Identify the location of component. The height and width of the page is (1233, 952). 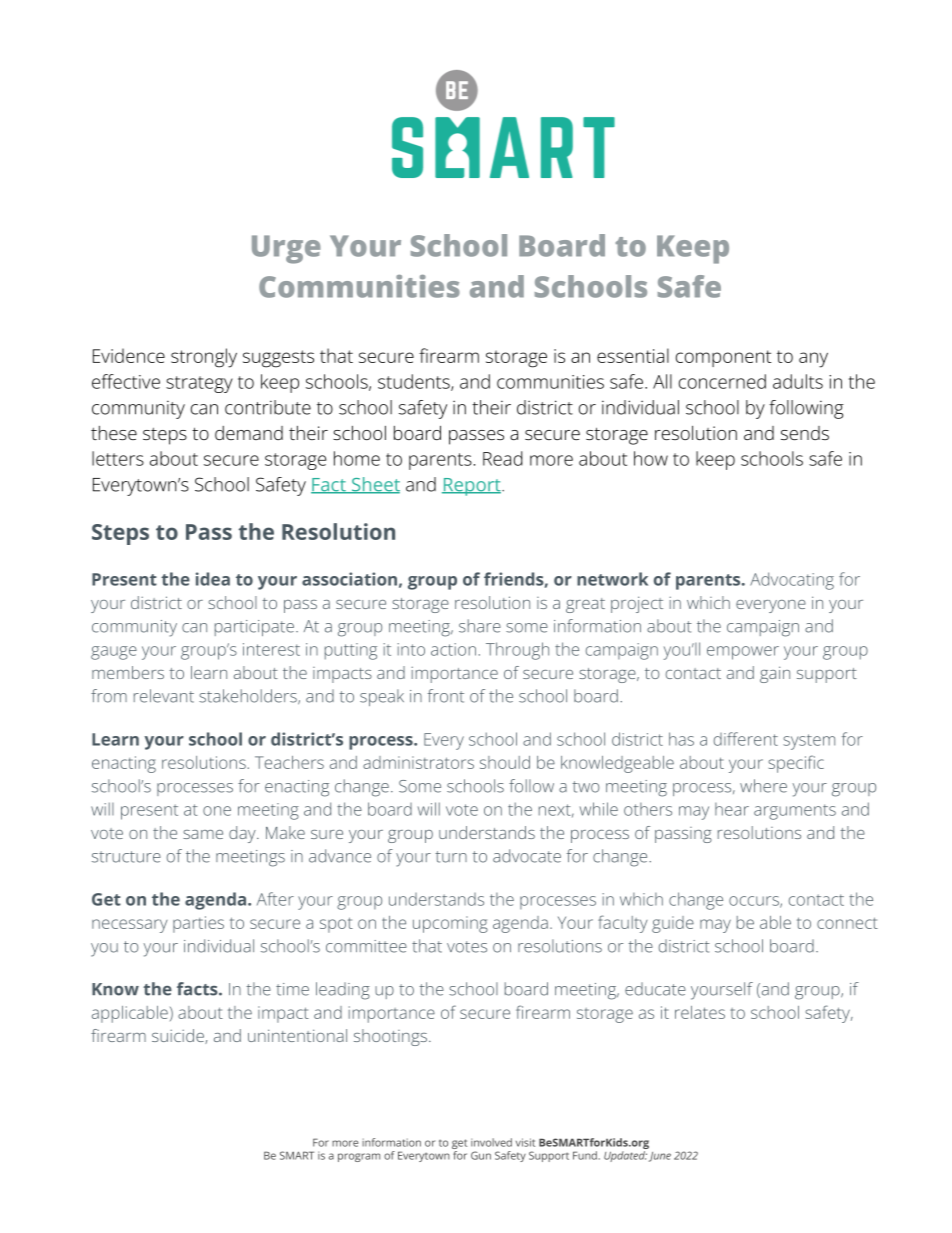
(724, 358).
